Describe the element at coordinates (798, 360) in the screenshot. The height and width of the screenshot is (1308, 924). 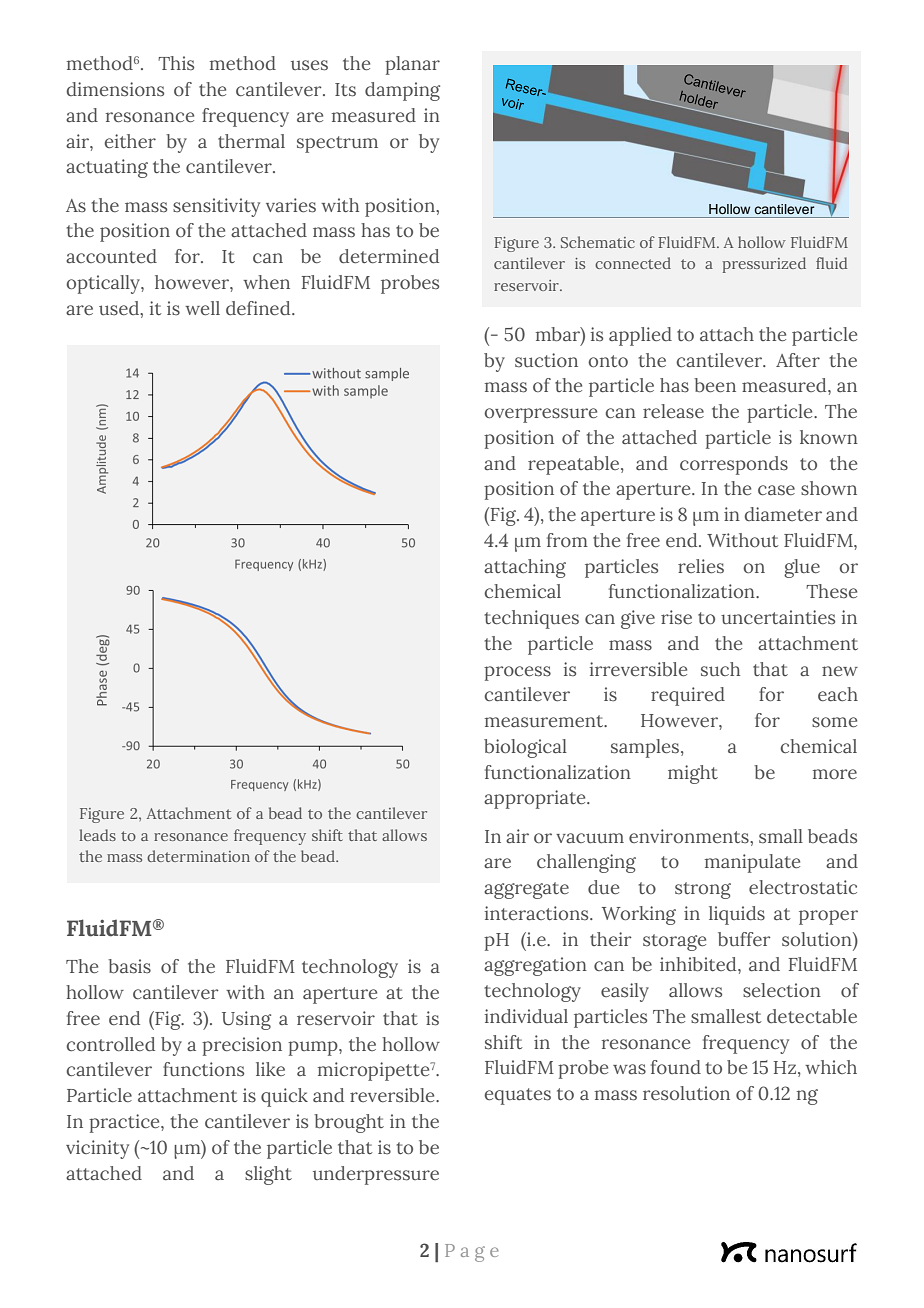
I see `After` at that location.
